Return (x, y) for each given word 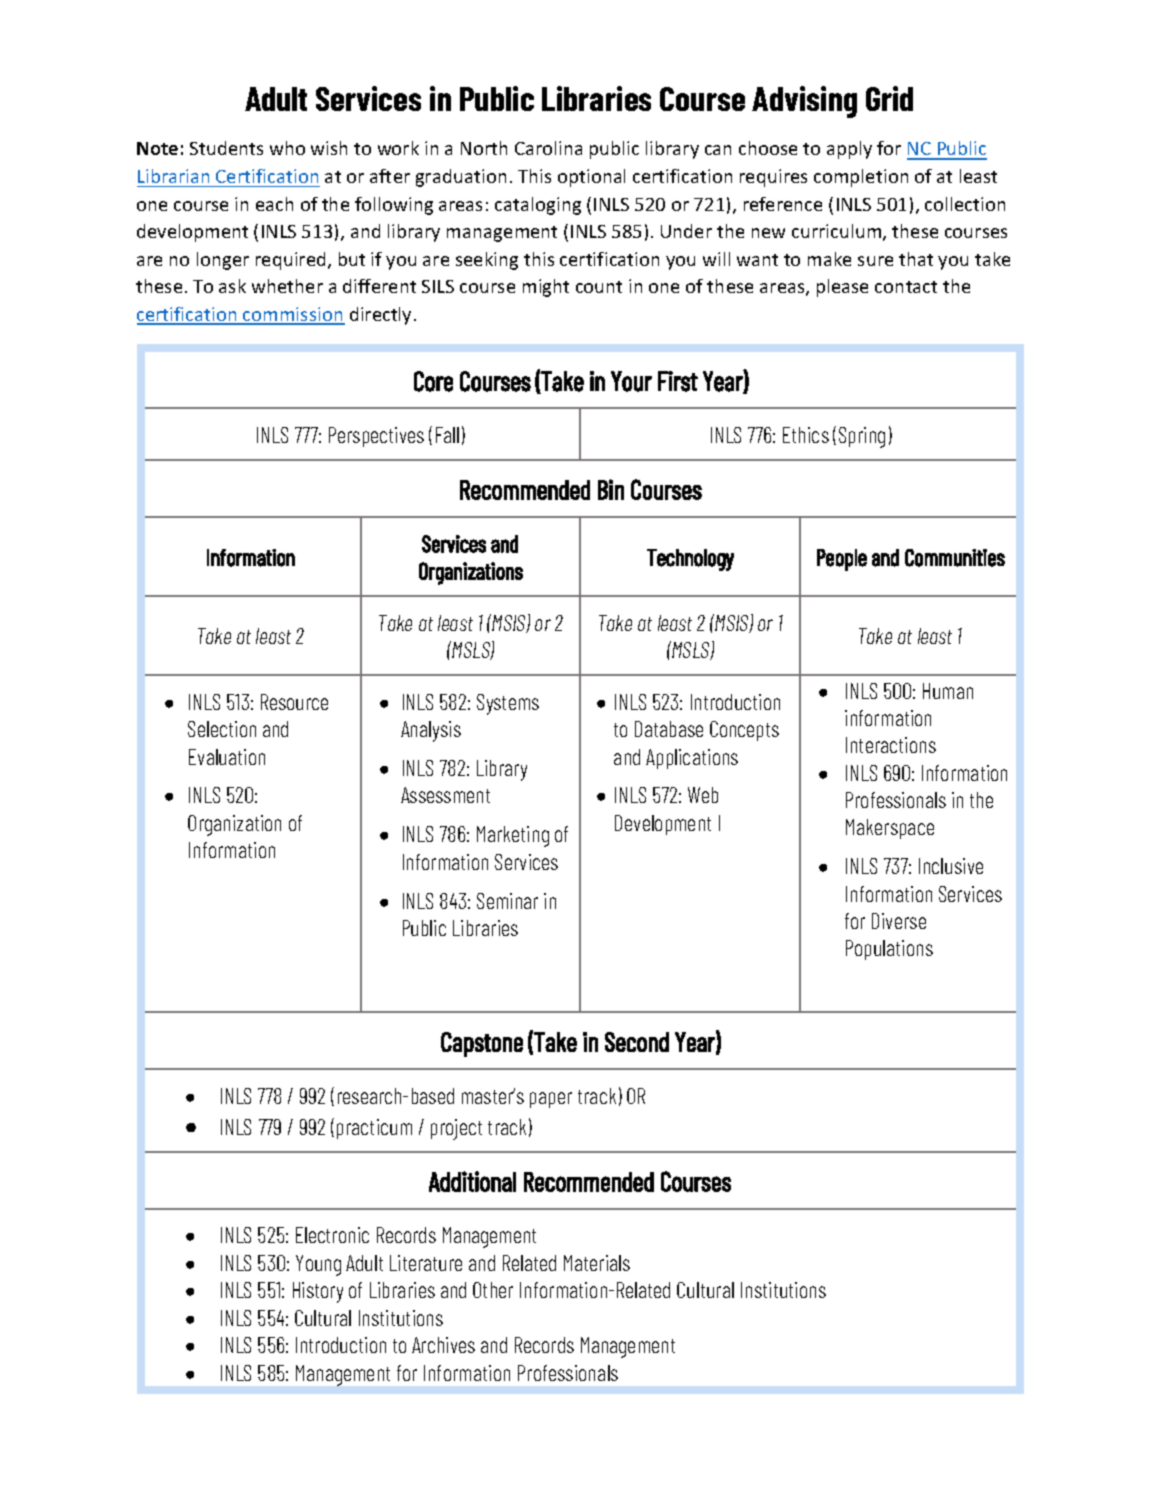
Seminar (507, 901)
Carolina (548, 148)
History (318, 1292)
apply (849, 150)
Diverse (899, 921)
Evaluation (227, 757)
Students (226, 148)
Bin (611, 489)
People (842, 560)
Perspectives (376, 437)
